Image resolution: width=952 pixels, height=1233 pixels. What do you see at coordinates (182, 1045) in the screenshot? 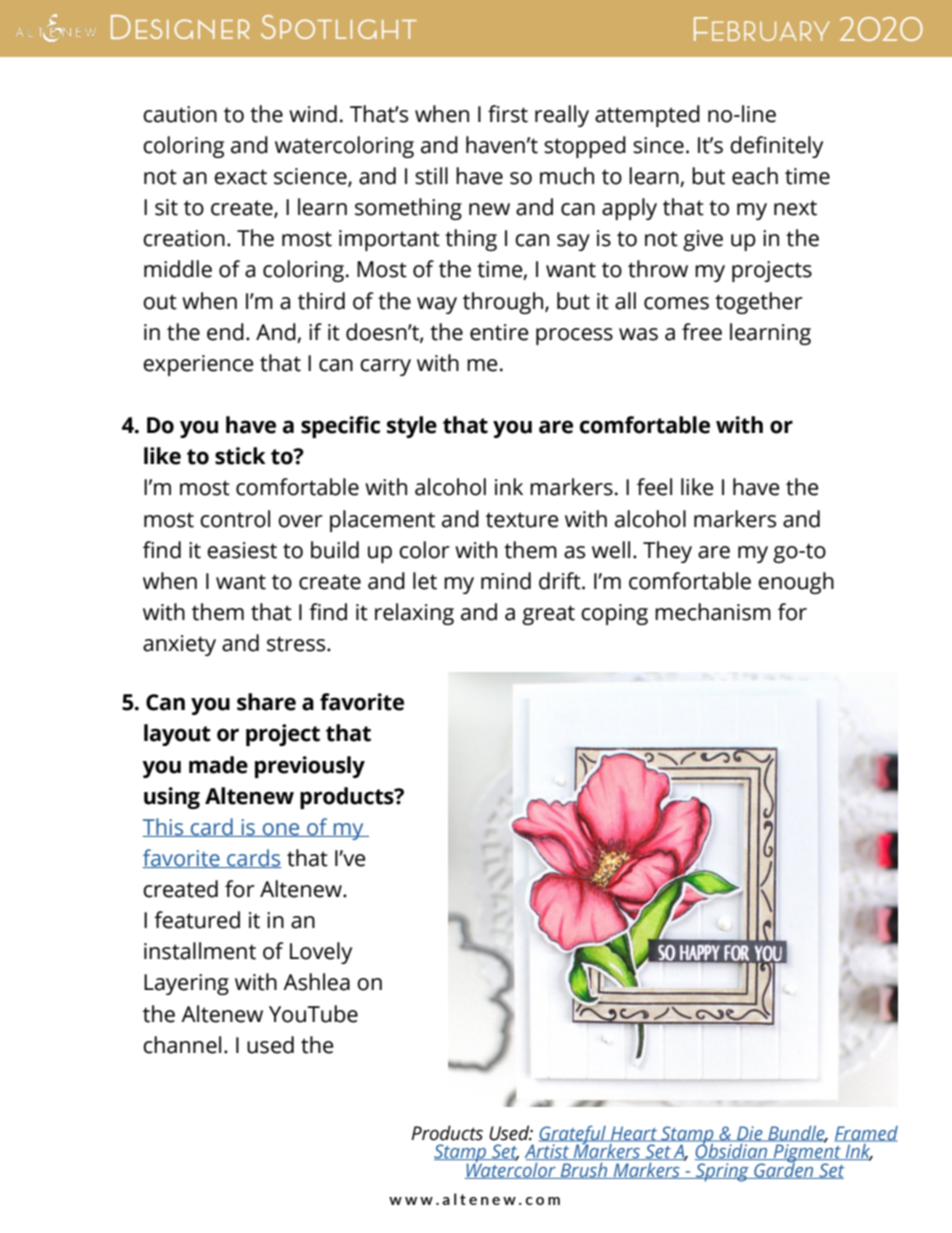
I see `channel` at bounding box center [182, 1045].
